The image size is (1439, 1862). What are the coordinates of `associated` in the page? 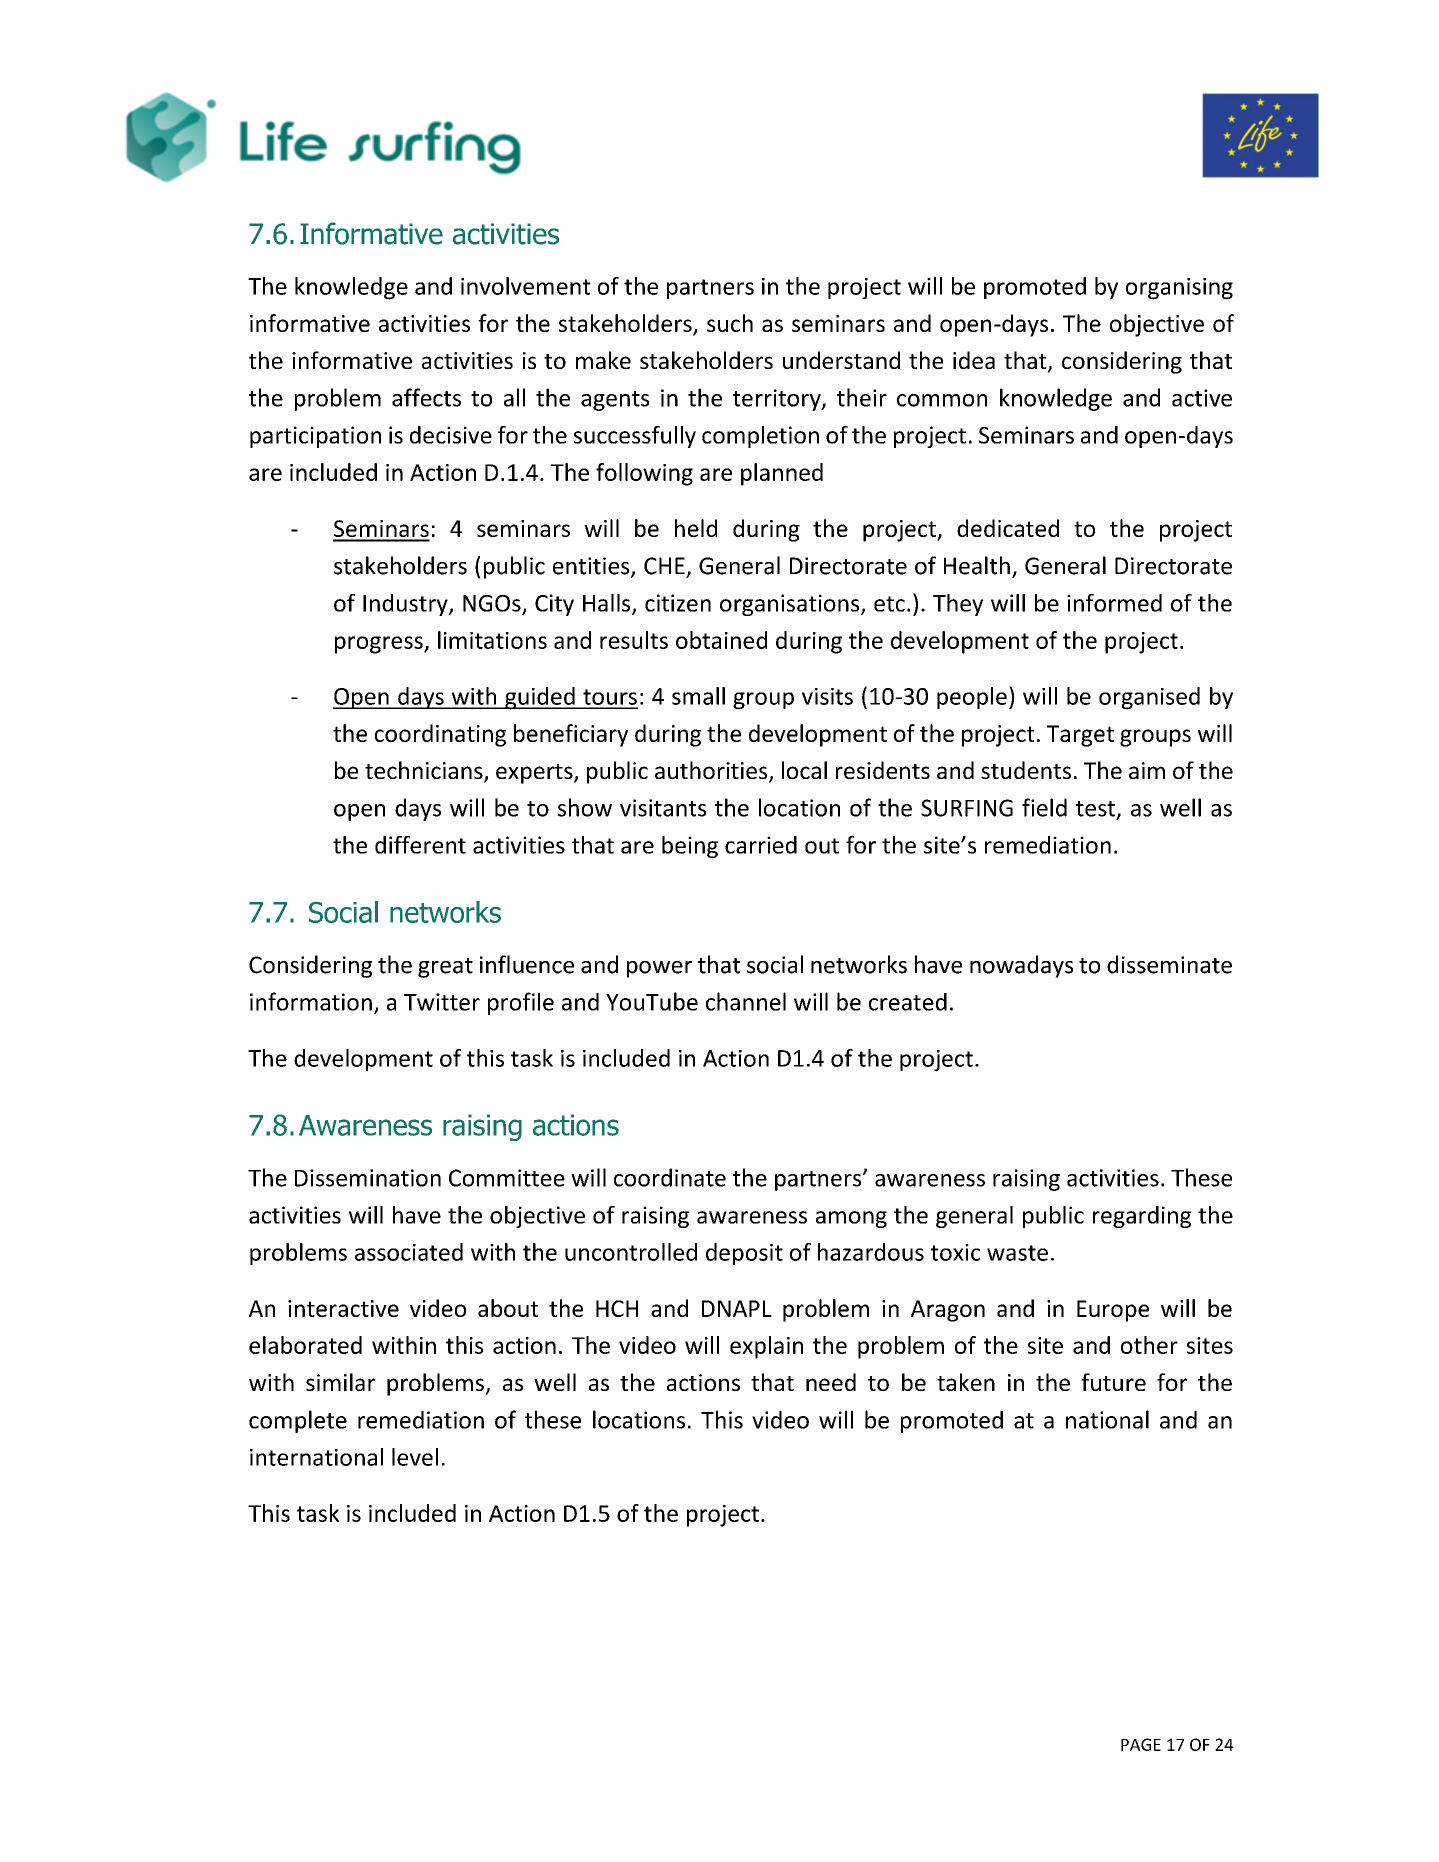 It's located at (409, 1252).
